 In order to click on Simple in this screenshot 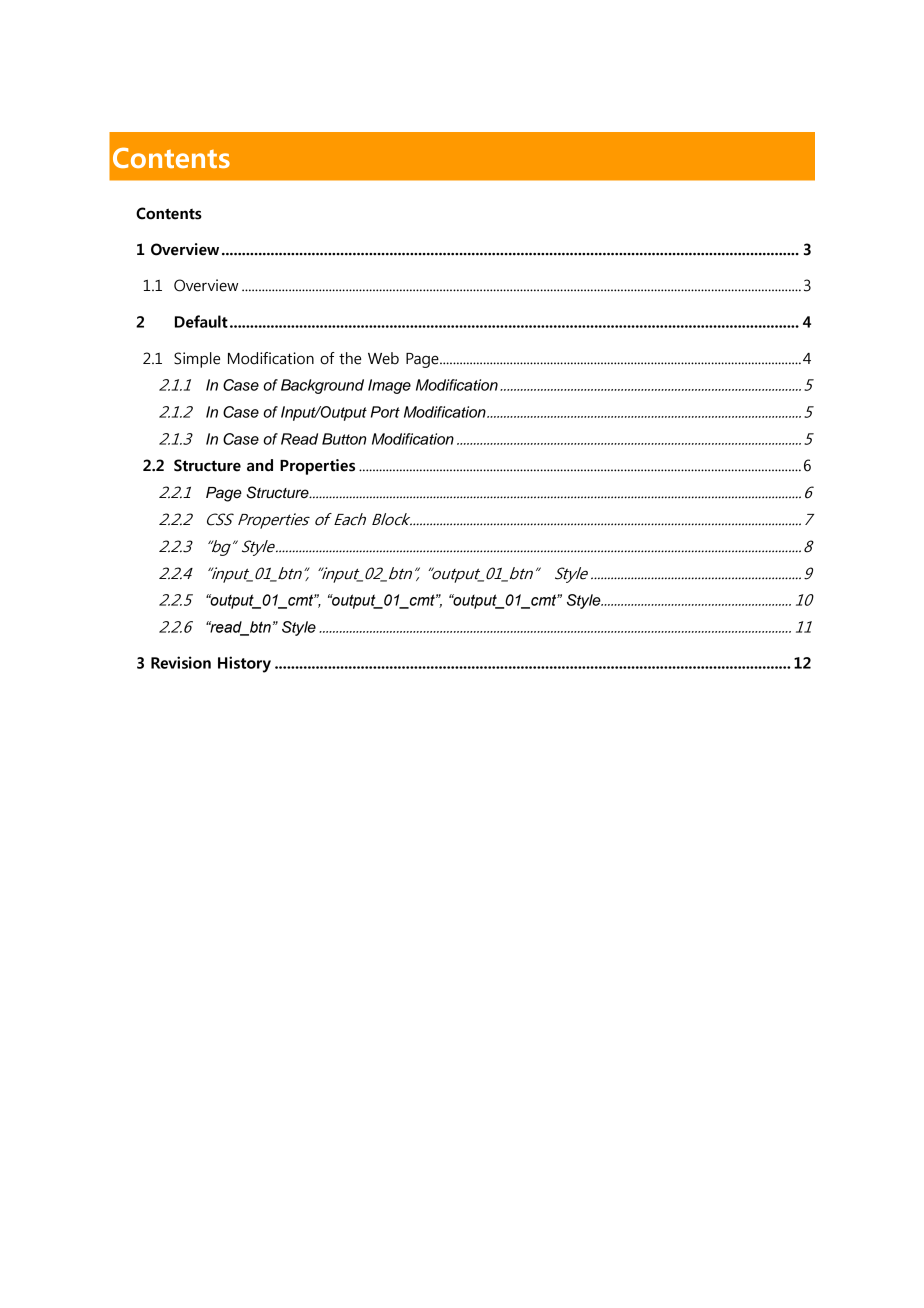, I will do `click(197, 360)`.
